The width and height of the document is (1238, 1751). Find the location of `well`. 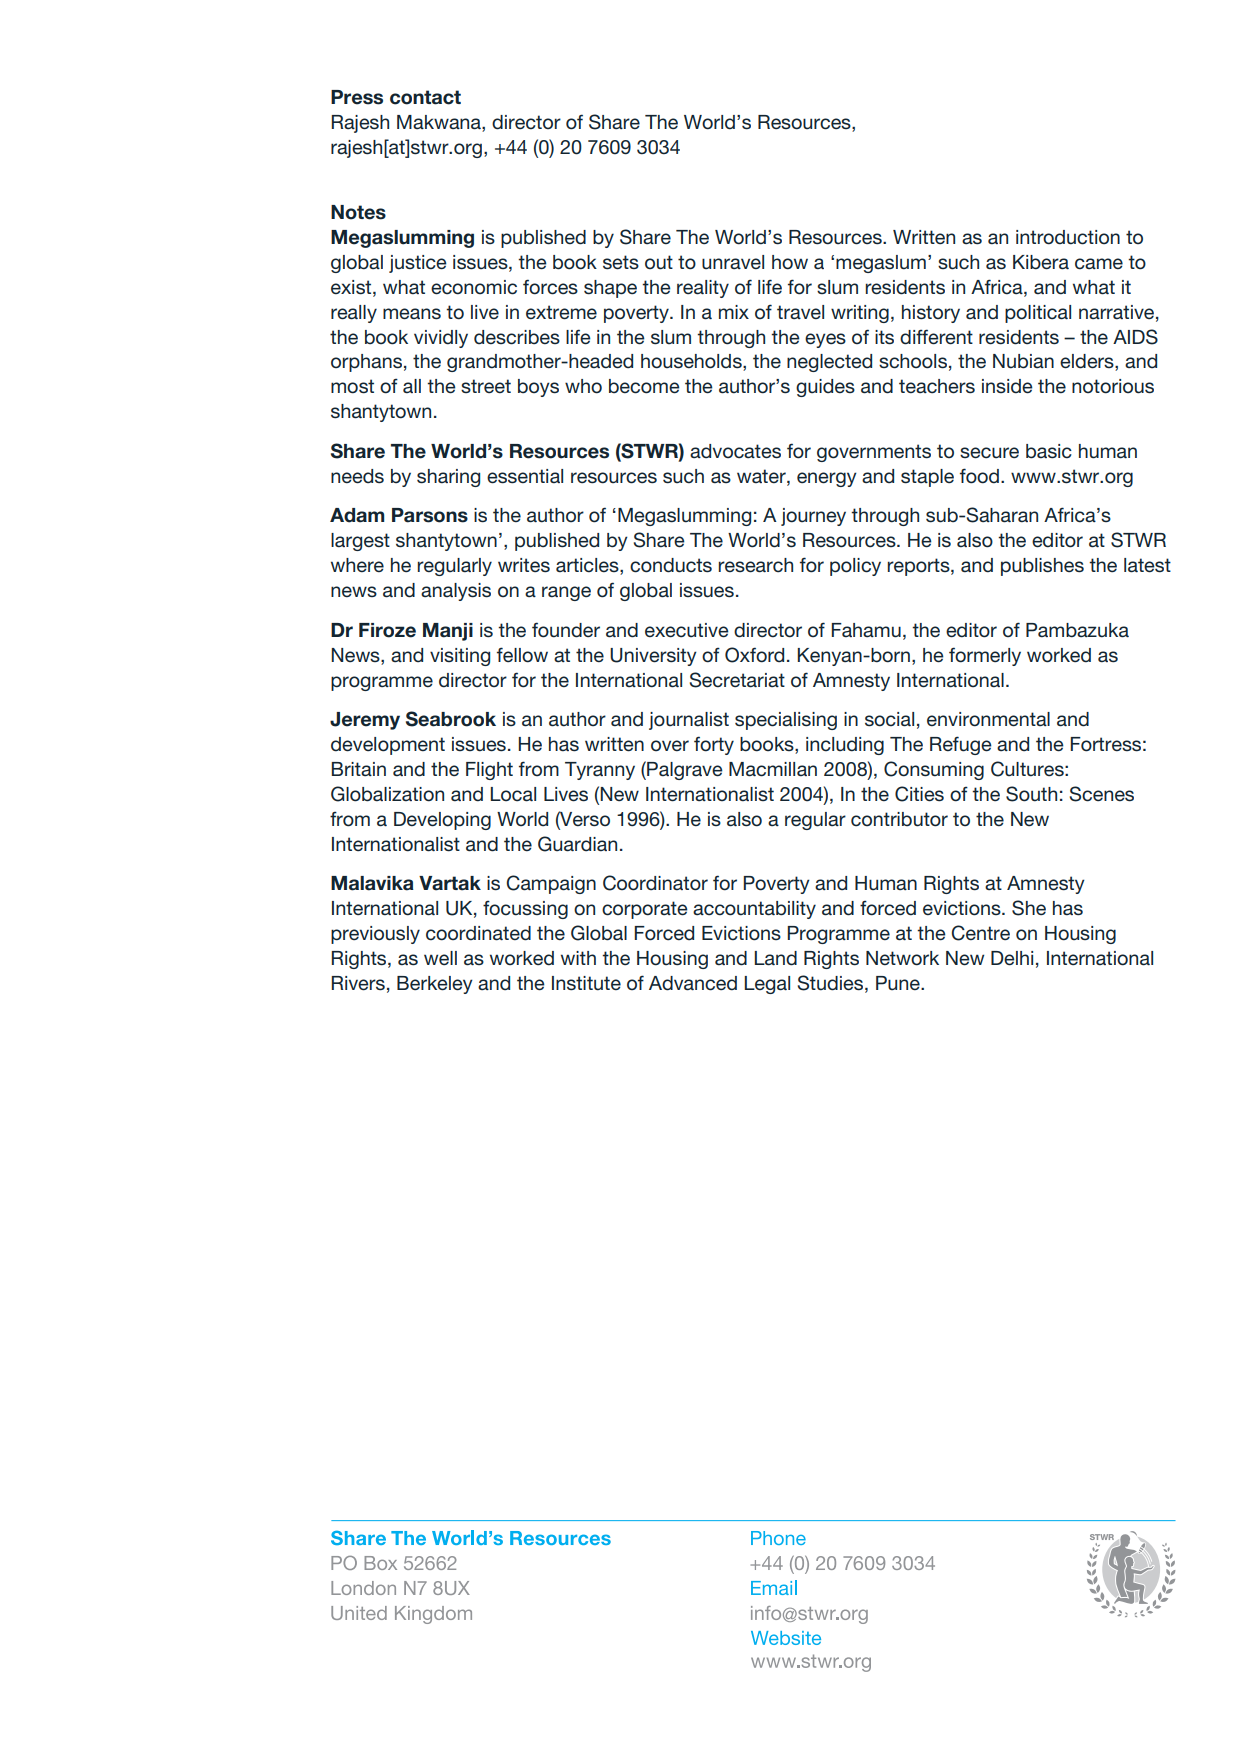

well is located at coordinates (440, 958).
